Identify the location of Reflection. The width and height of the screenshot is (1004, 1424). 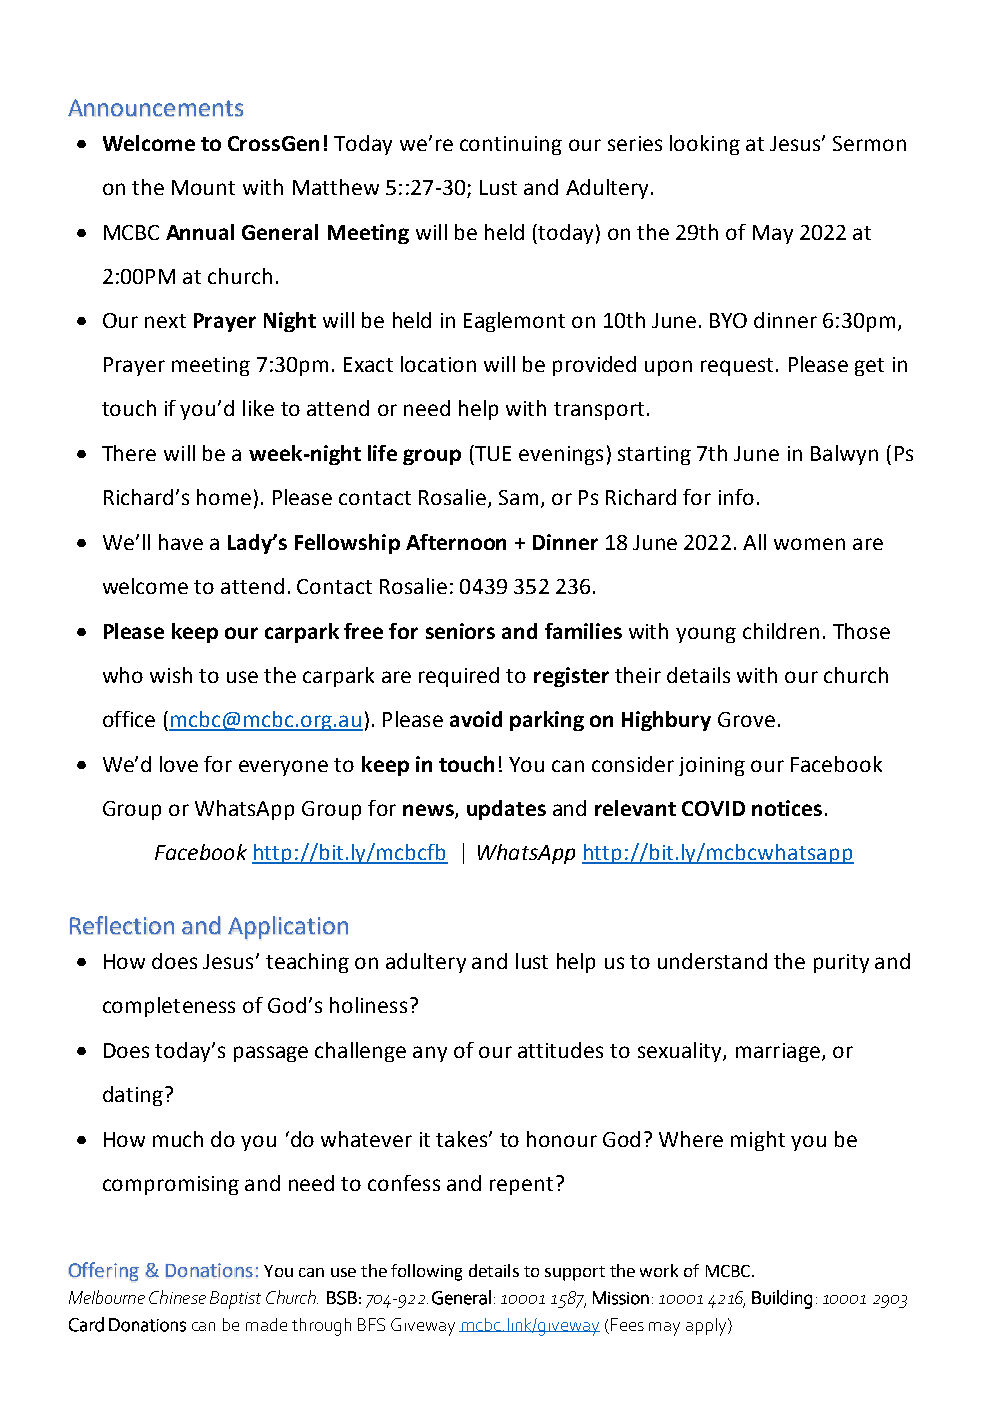
(122, 925).
